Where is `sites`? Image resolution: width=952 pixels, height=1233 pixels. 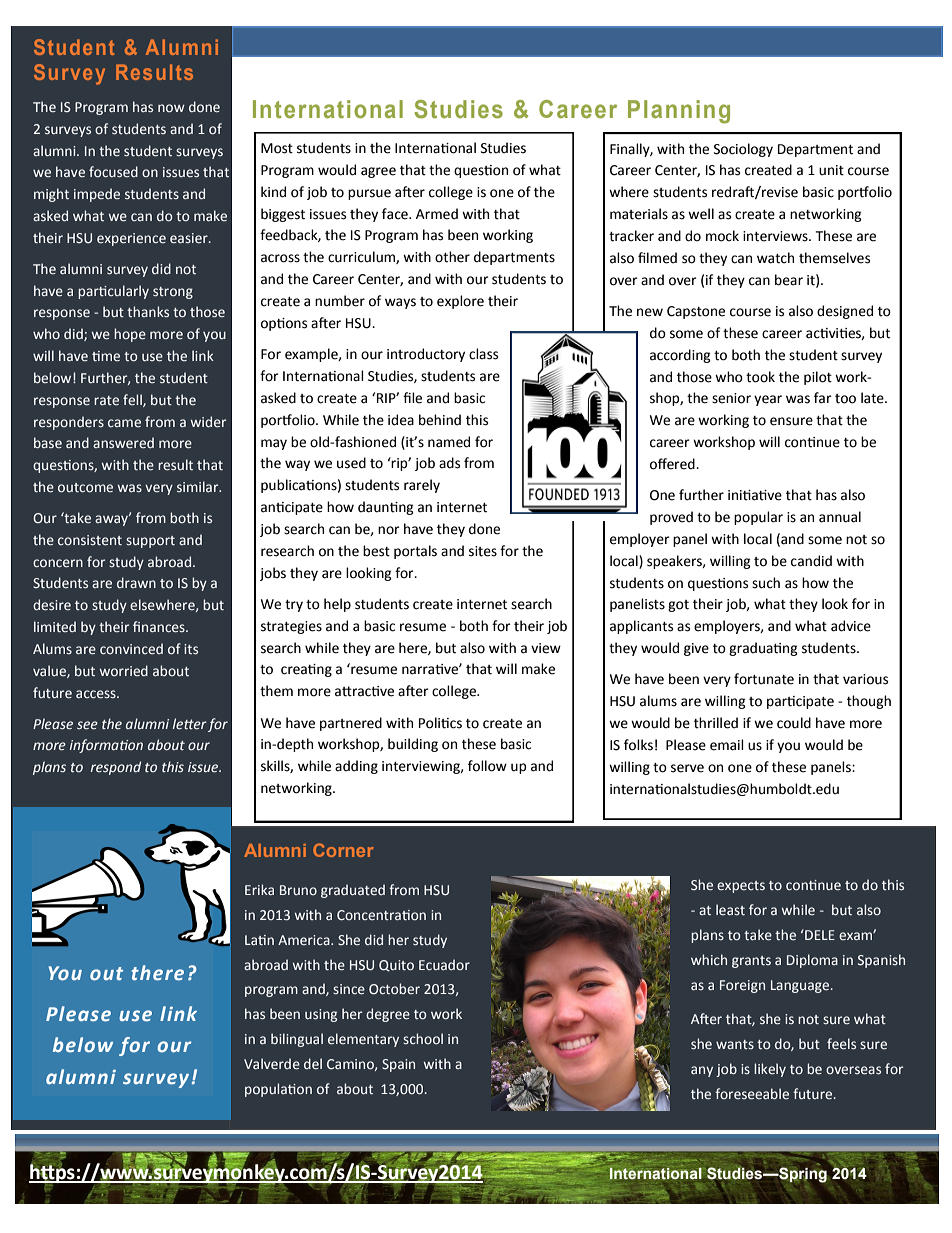 sites is located at coordinates (483, 551).
